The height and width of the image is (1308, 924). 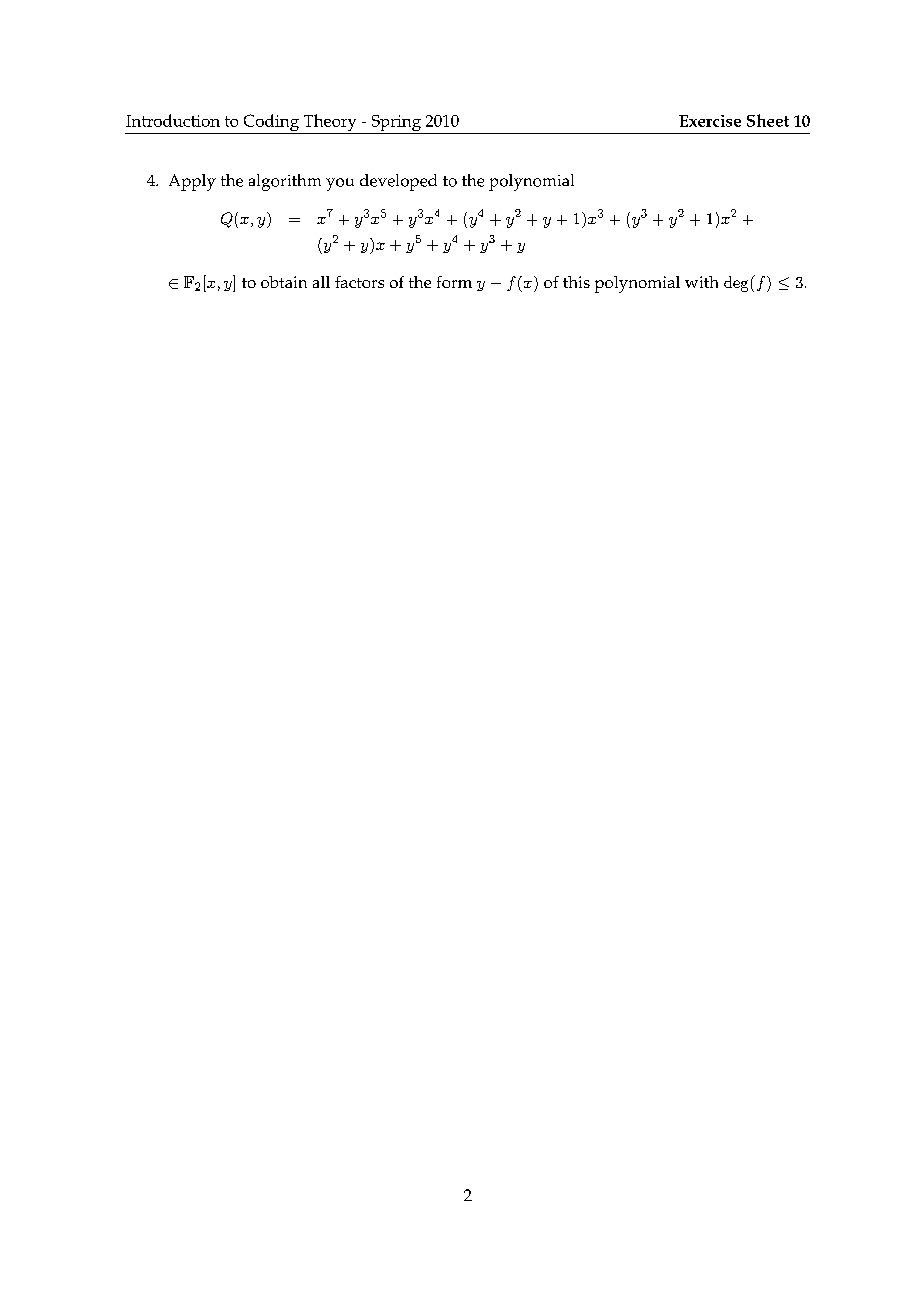 I want to click on developed, so click(x=398, y=182).
